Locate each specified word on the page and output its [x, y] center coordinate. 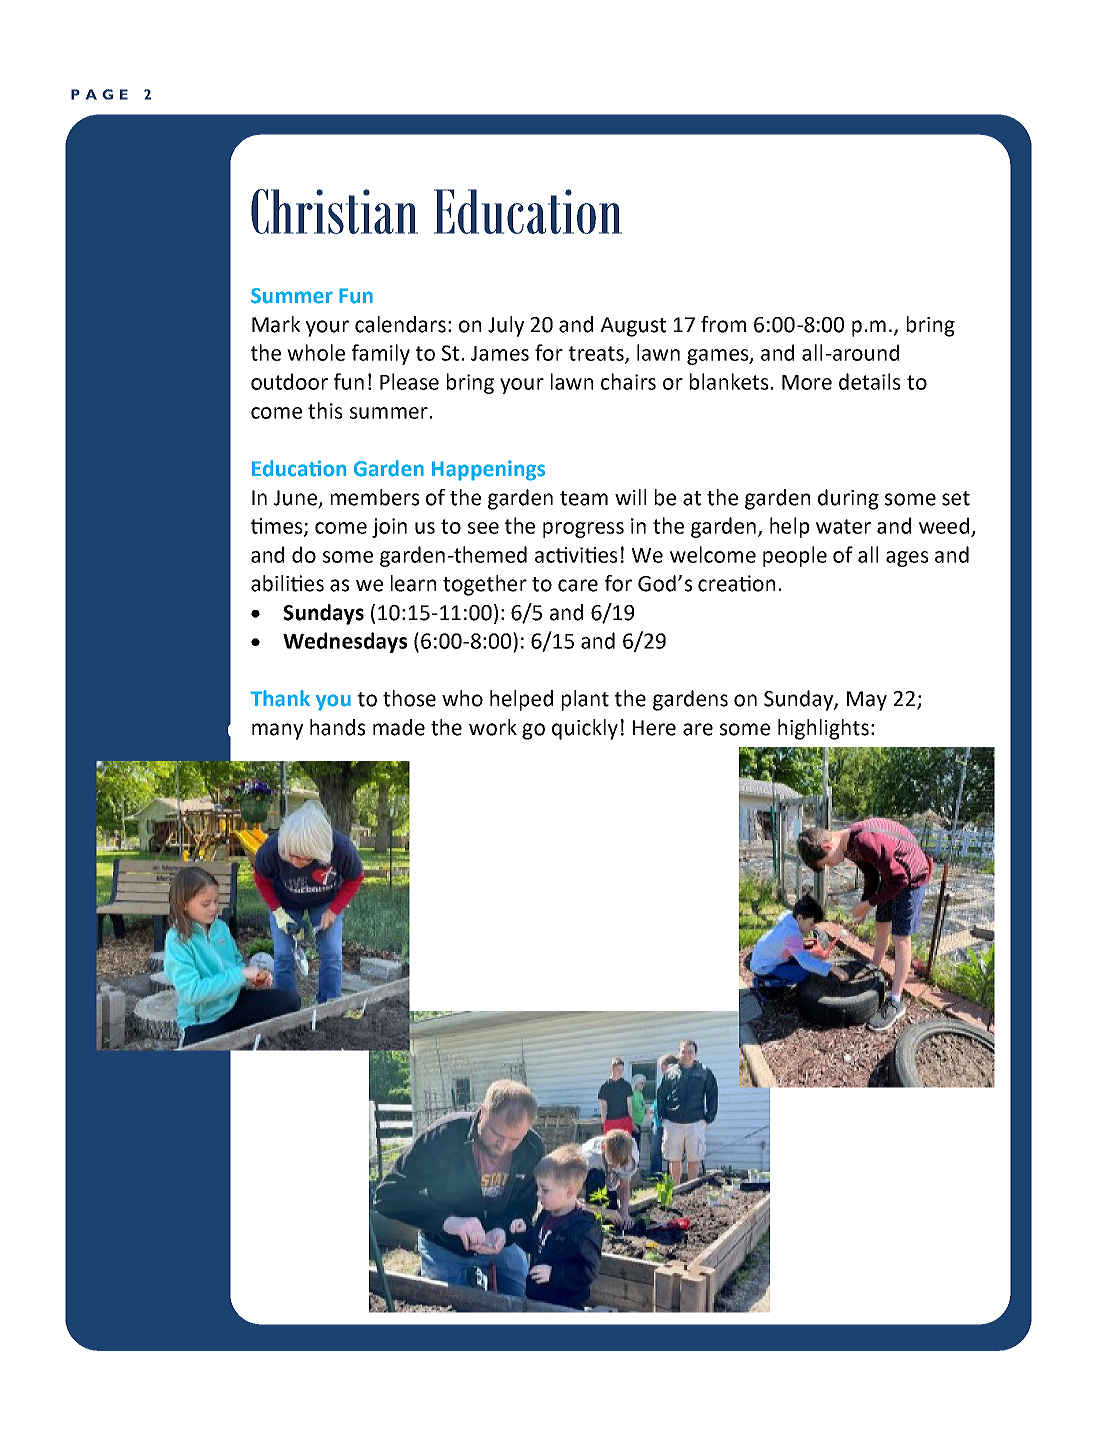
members [375, 497]
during [848, 499]
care [578, 585]
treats [597, 354]
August [633, 327]
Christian [334, 211]
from [723, 324]
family [381, 354]
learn [413, 583]
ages [907, 559]
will [630, 497]
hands [337, 727]
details [869, 381]
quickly [585, 729]
